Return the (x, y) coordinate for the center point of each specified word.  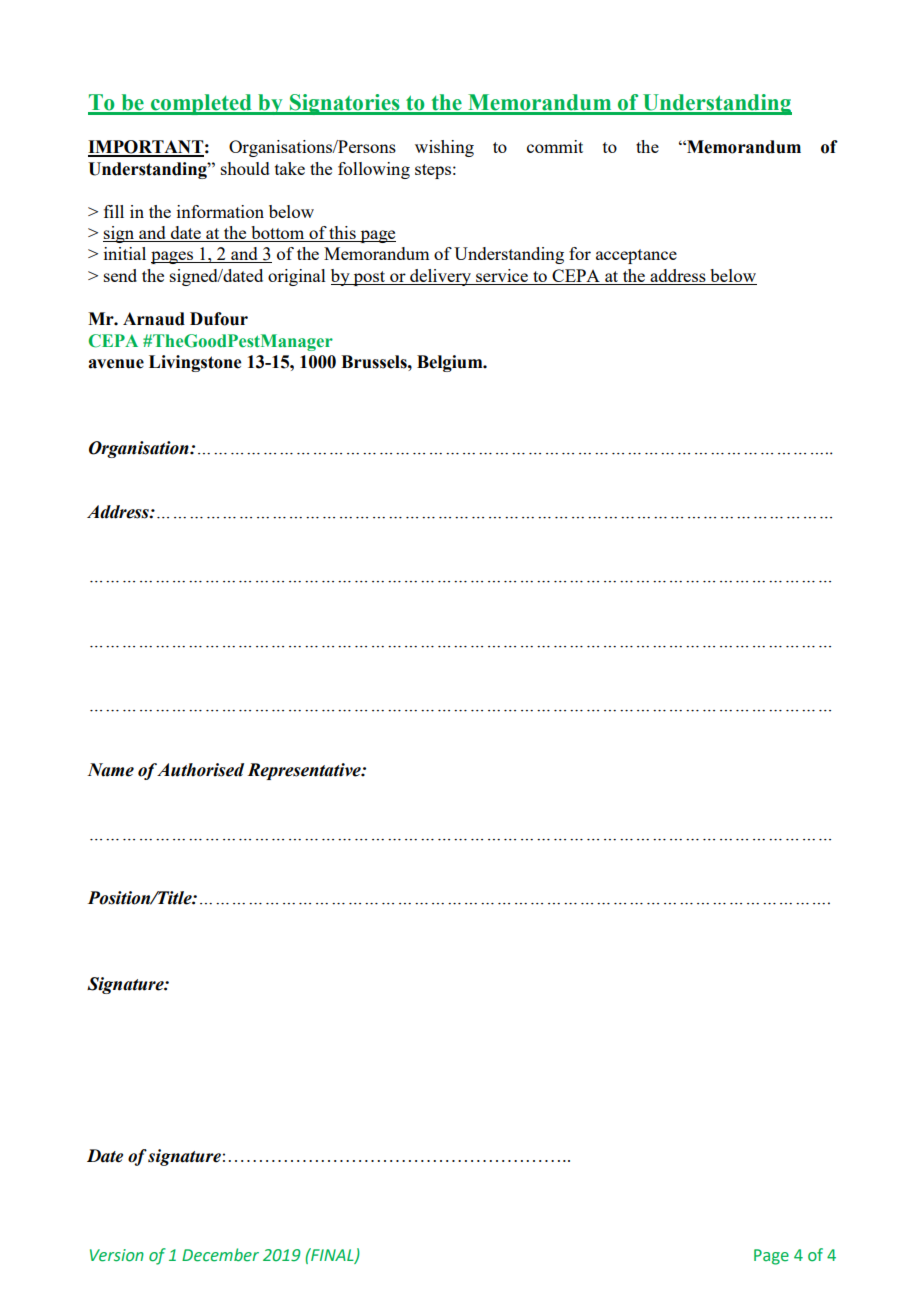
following (374, 170)
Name (110, 770)
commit (555, 146)
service (502, 277)
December (220, 1255)
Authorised (200, 770)
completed (201, 104)
